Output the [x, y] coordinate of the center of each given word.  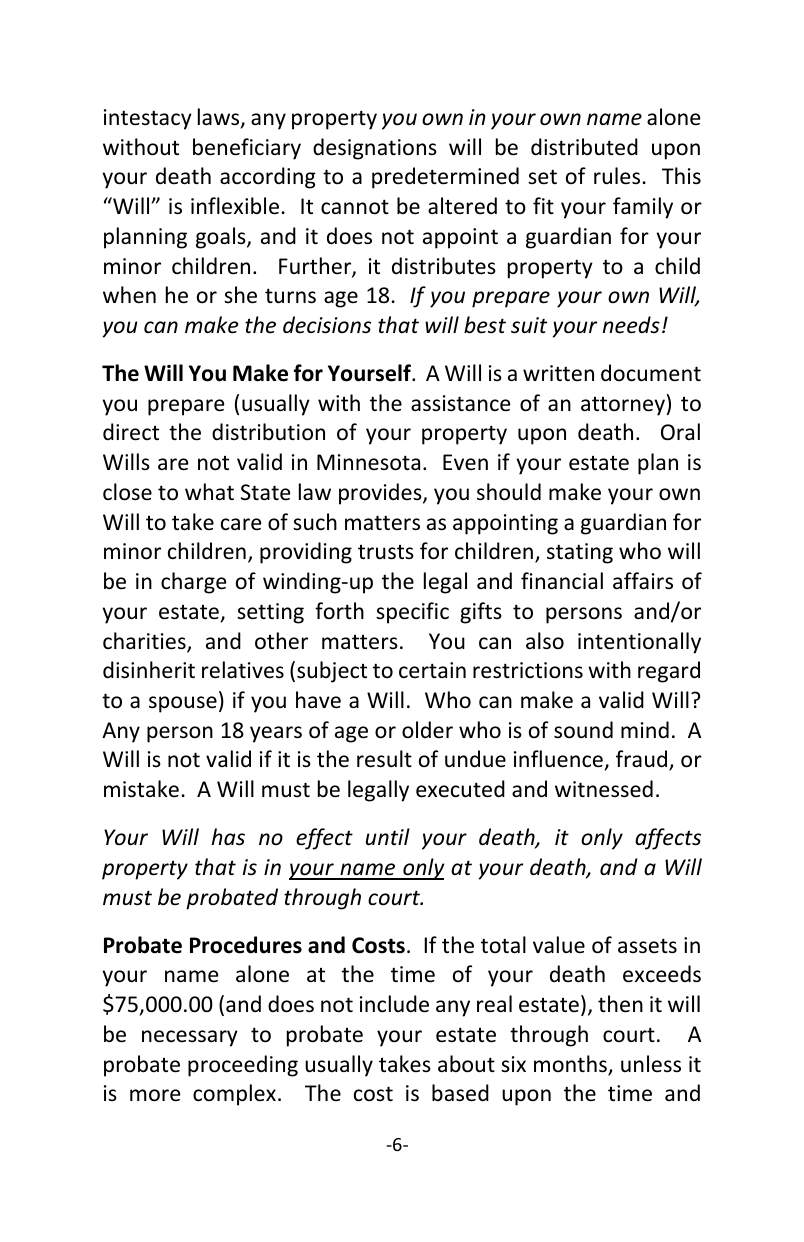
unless [651, 1064]
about [466, 1064]
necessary [190, 1038]
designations [375, 149]
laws [220, 118]
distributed [584, 147]
